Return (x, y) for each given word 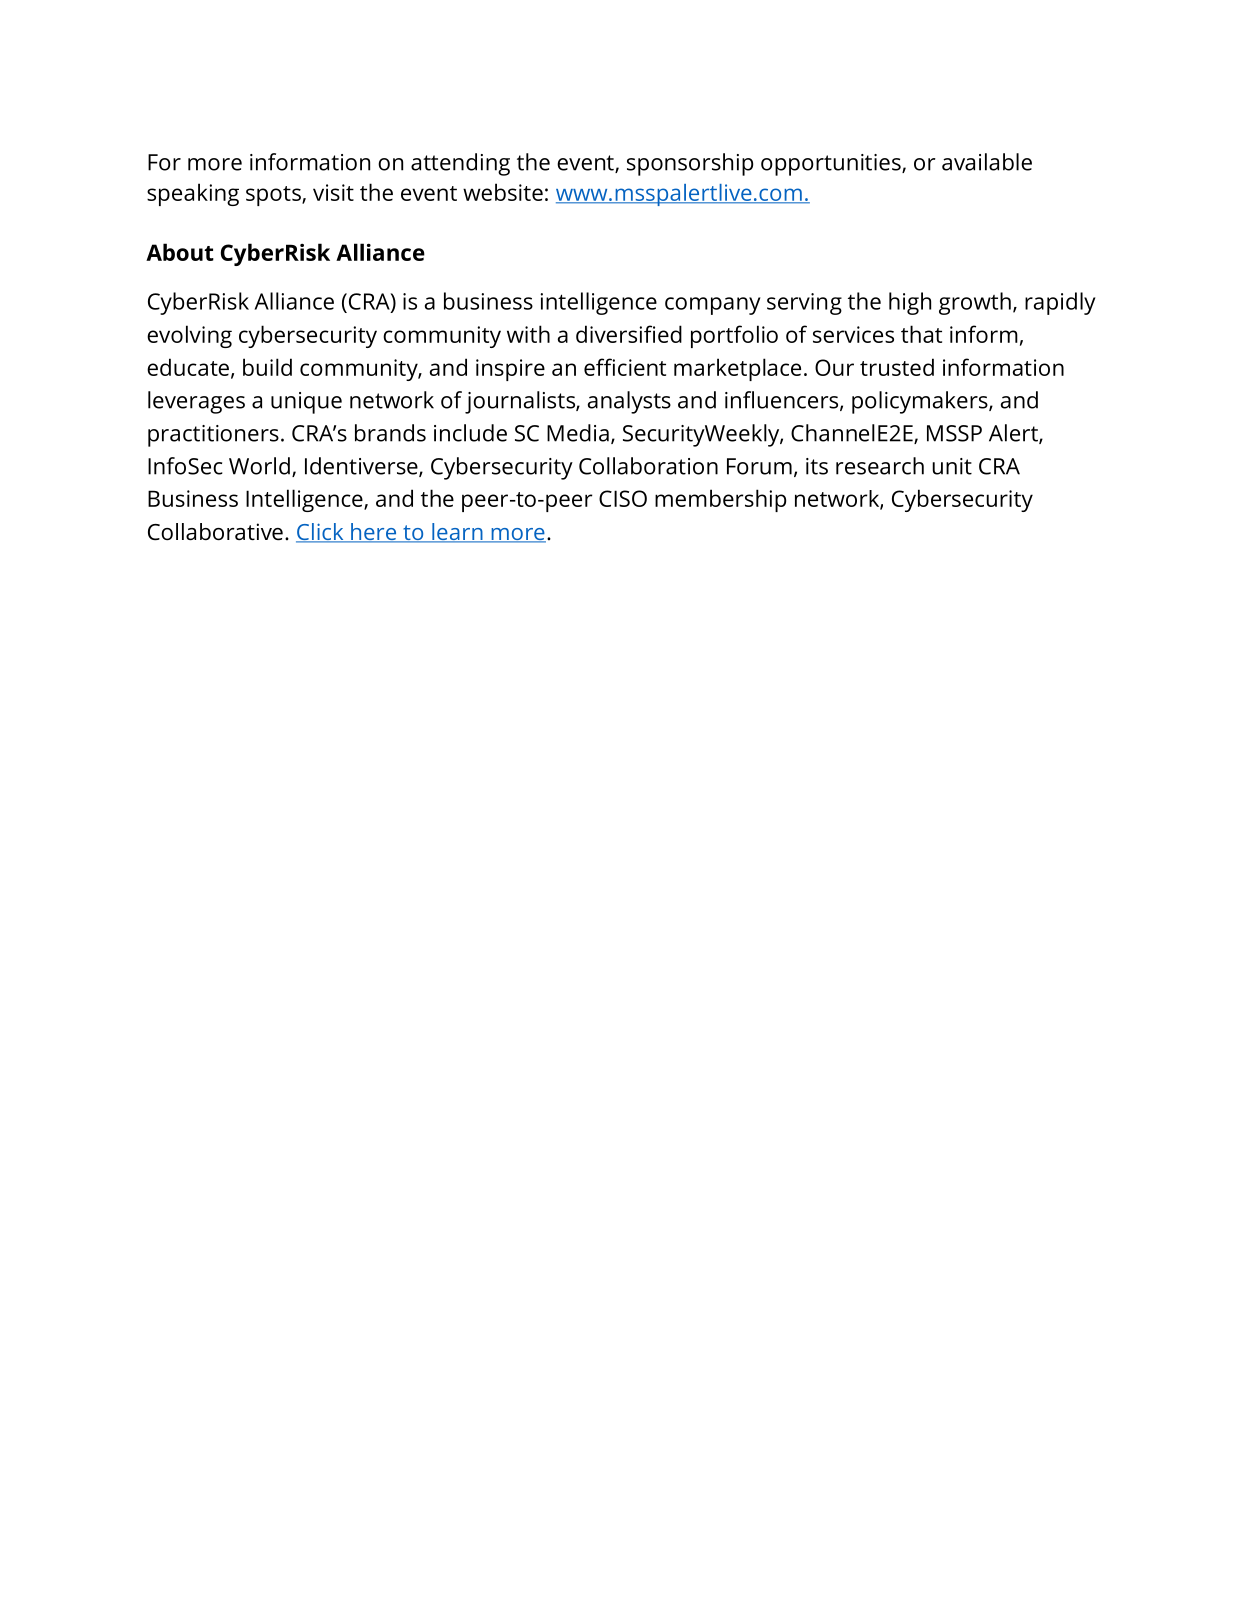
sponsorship (690, 164)
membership (720, 500)
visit (333, 192)
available (987, 162)
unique (306, 403)
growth (975, 303)
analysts (629, 402)
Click (321, 533)
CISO (623, 498)
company (713, 306)
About (180, 252)
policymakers (921, 402)
